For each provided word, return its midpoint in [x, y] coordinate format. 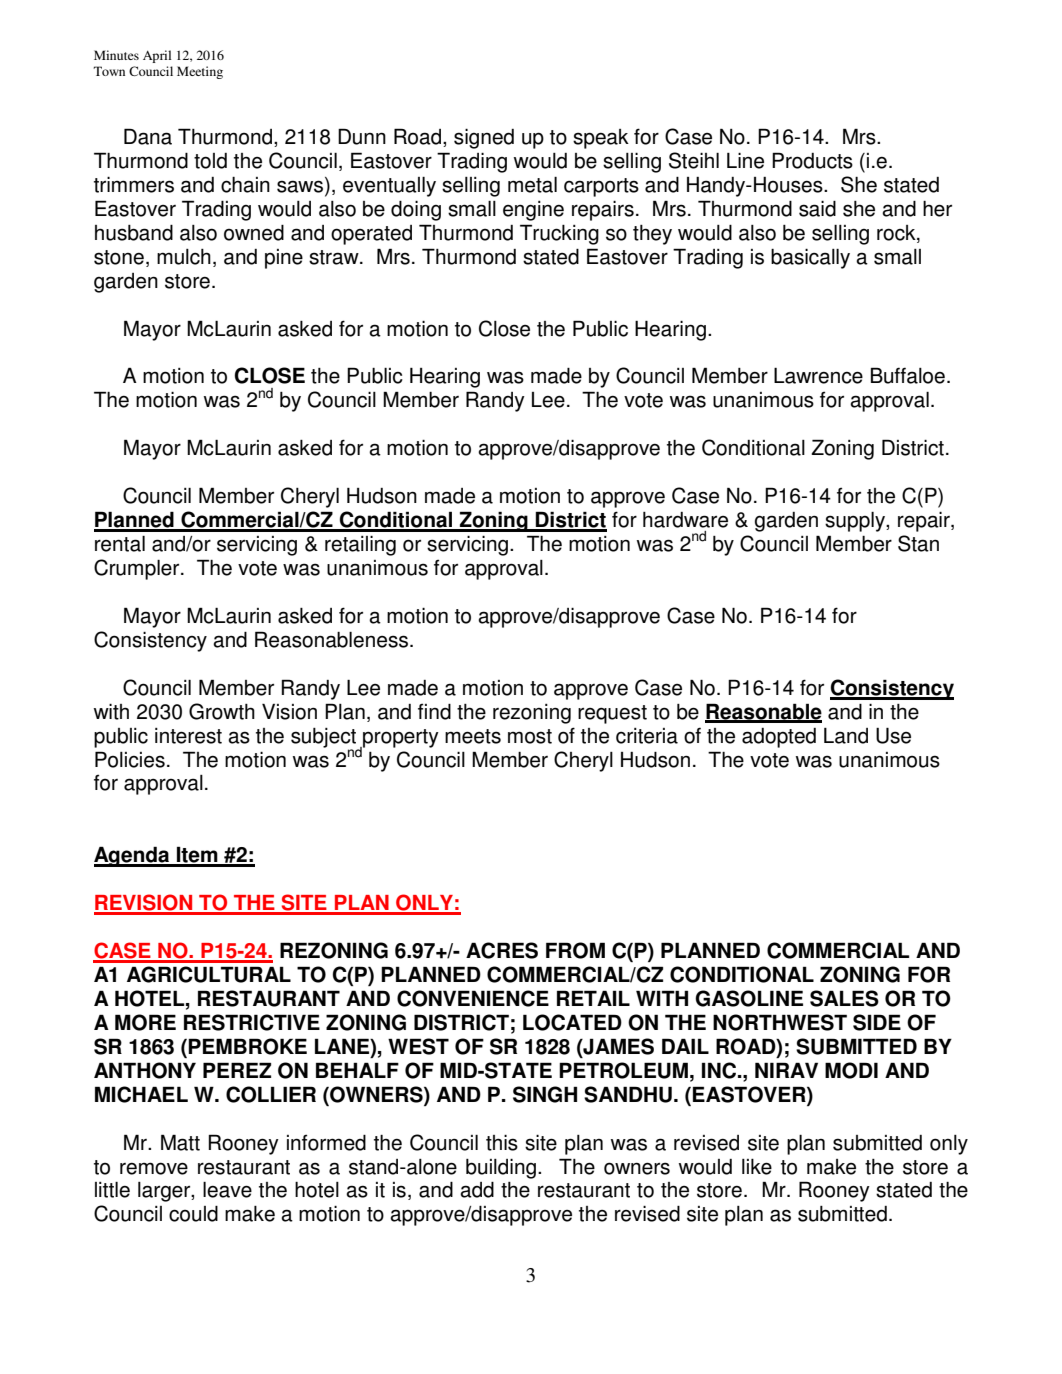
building [501, 1169]
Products [812, 160]
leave [227, 1190]
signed [484, 139]
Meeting [200, 72]
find [434, 711]
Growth [222, 711]
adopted [779, 738]
